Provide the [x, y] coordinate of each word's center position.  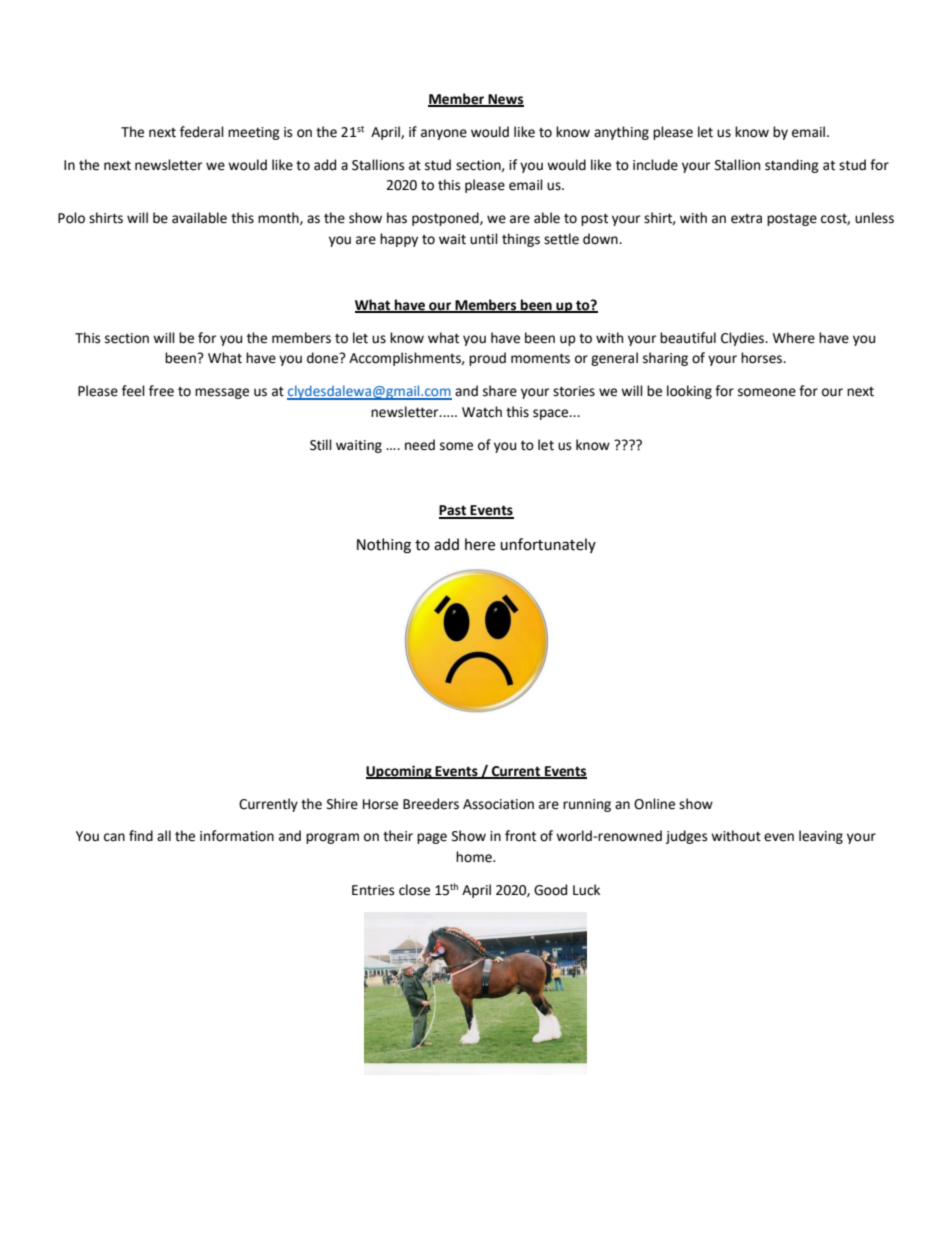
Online [654, 804]
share [500, 391]
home [475, 857]
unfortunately [548, 545]
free [161, 391]
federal [202, 132]
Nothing [384, 546]
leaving [821, 837]
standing [792, 166]
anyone [444, 134]
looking [689, 392]
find [141, 836]
